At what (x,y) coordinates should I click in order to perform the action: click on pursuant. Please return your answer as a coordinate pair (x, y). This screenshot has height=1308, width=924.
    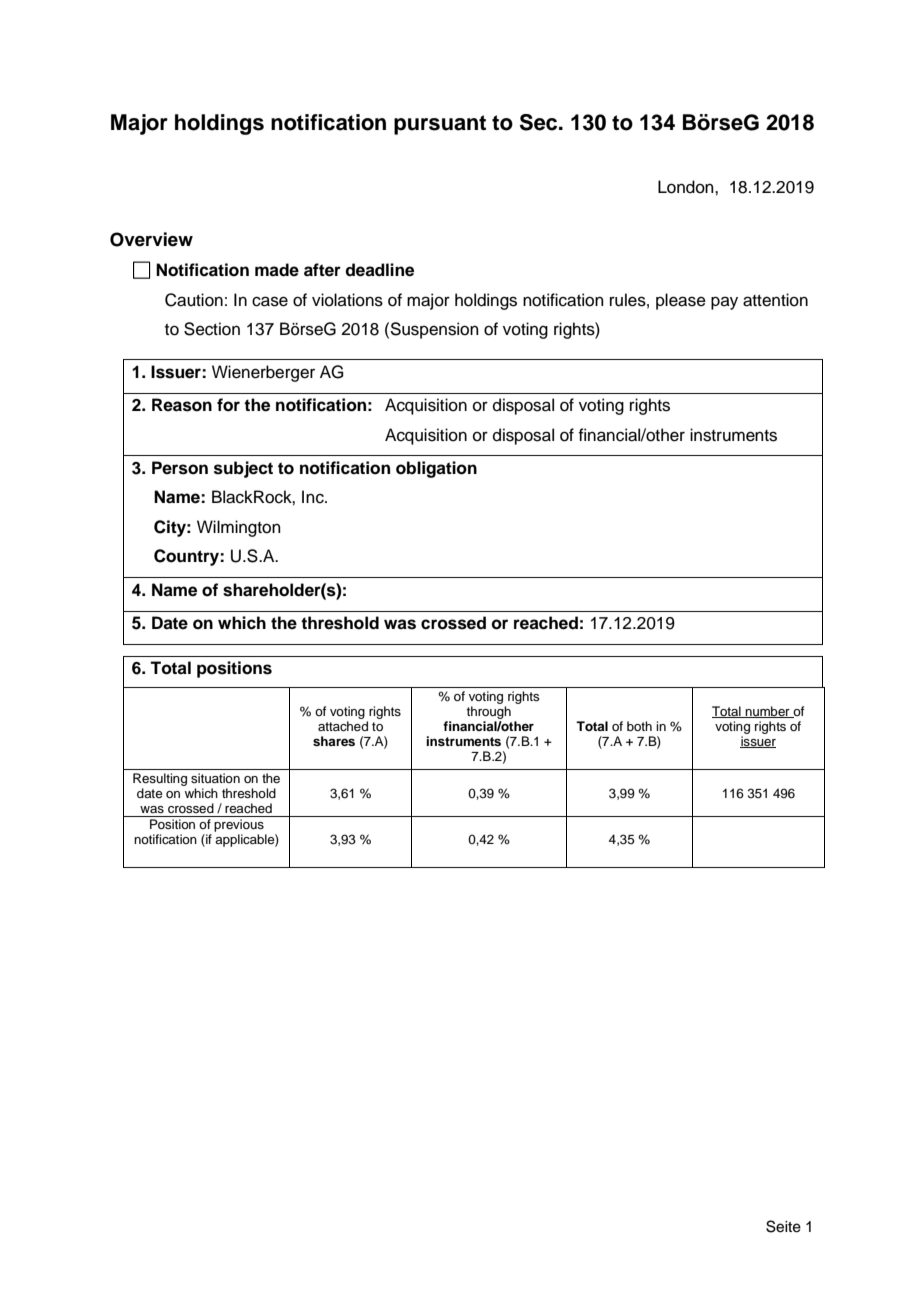
    Looking at the image, I should click on (440, 125).
